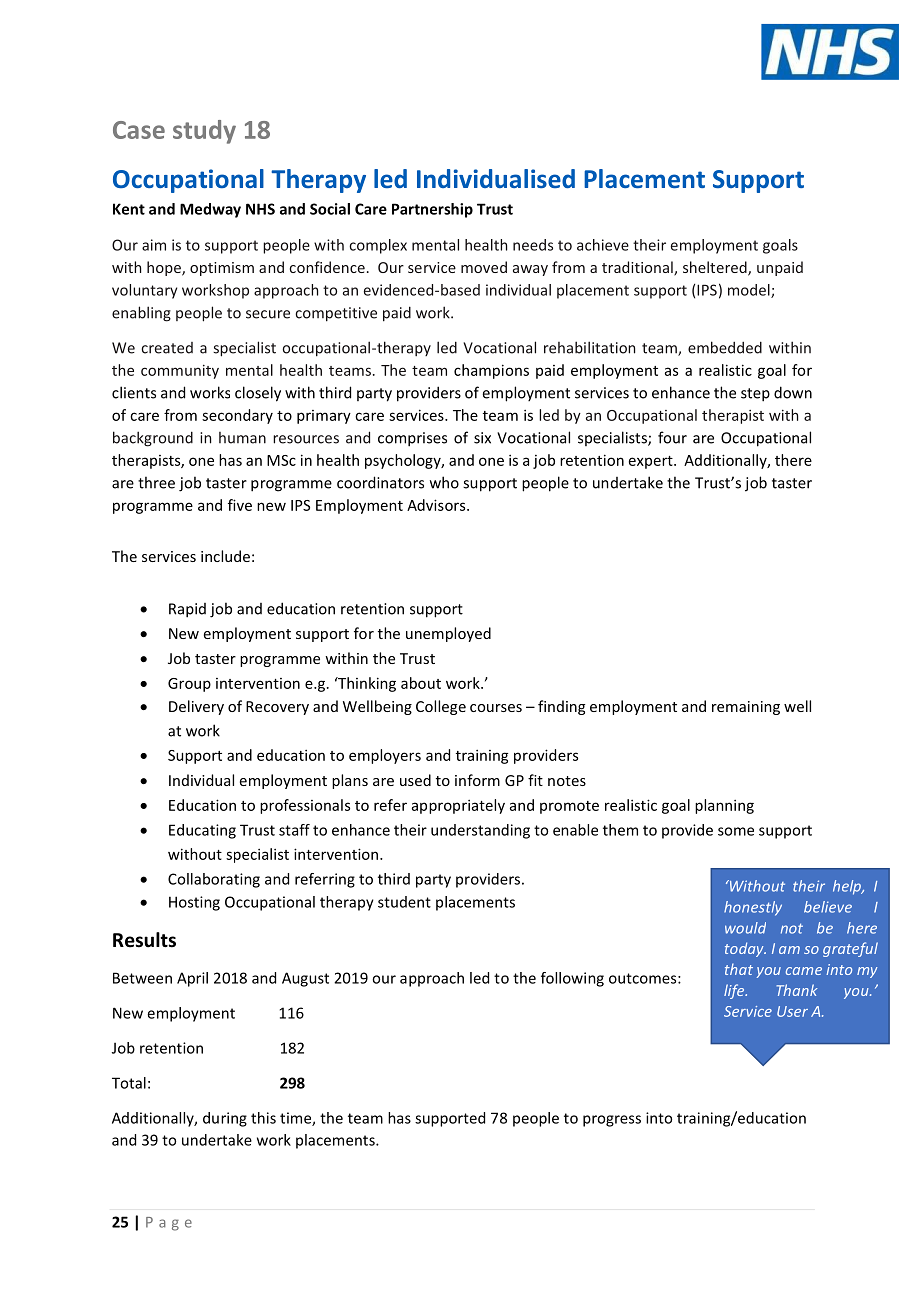 The image size is (924, 1308). I want to click on during, so click(225, 1119).
